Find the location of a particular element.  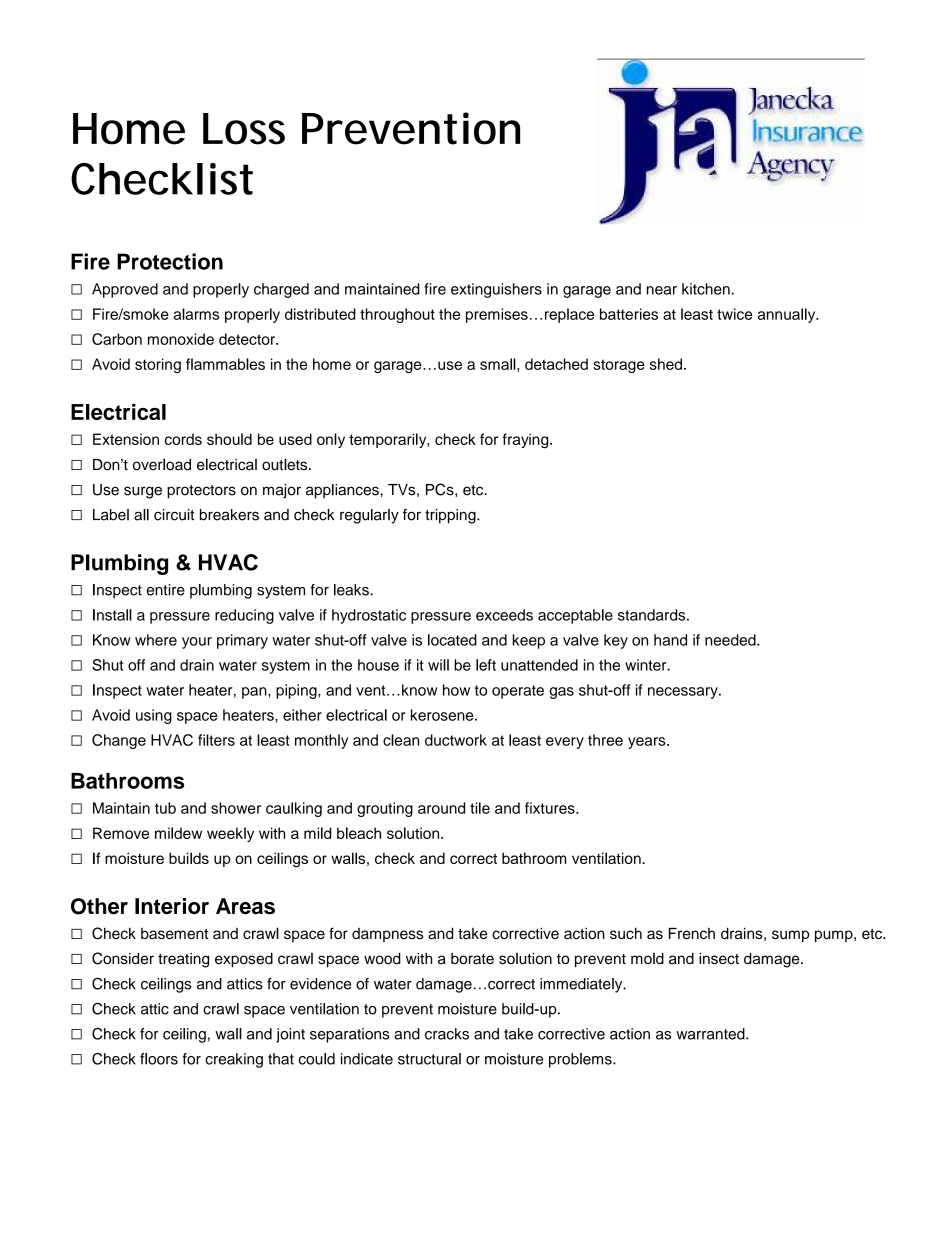

hand is located at coordinates (670, 640).
